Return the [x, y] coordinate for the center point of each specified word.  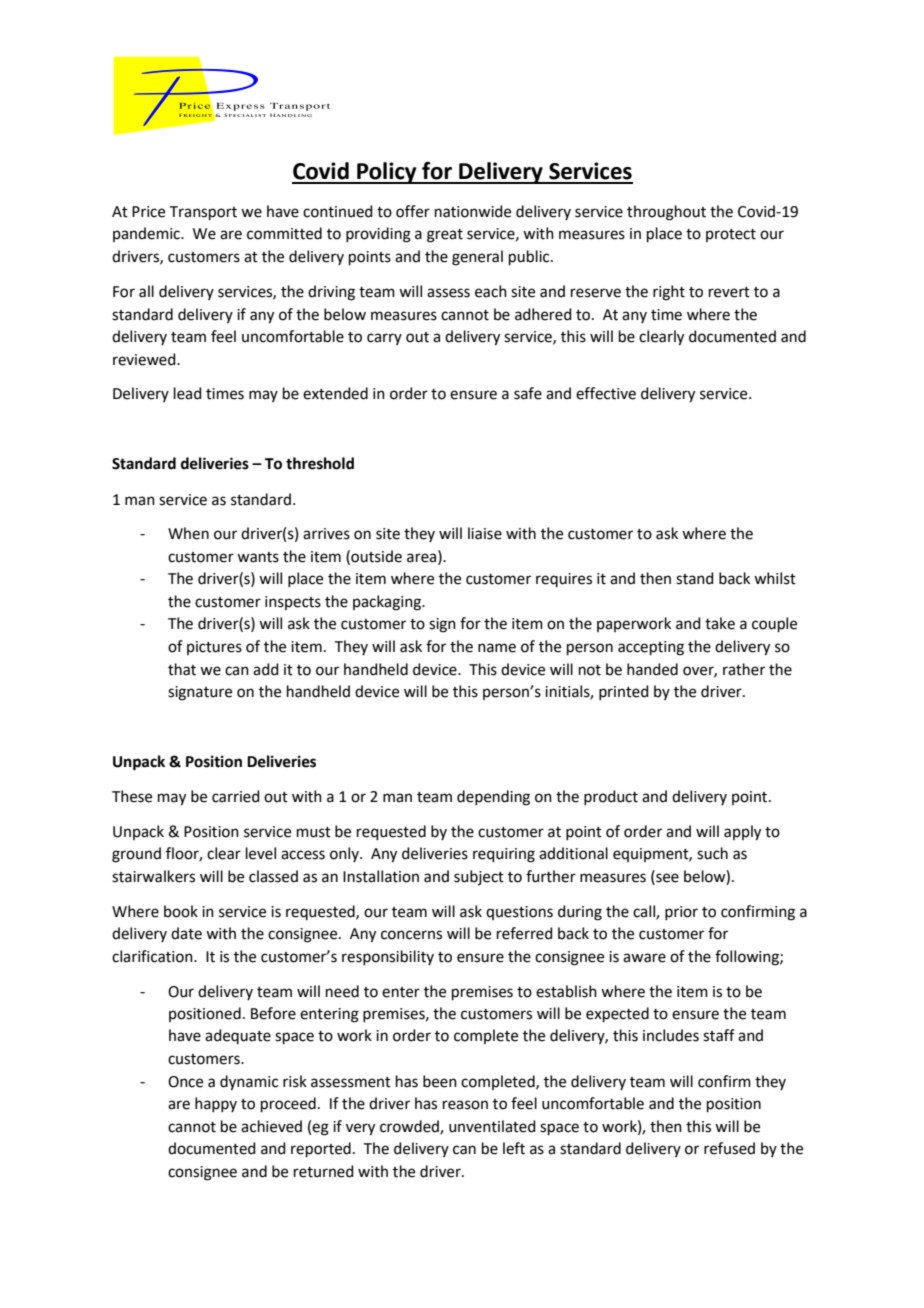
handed [652, 669]
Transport [203, 213]
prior [681, 913]
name [497, 648]
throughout [666, 213]
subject [479, 877]
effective [606, 393]
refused [729, 1148]
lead [188, 393]
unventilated [492, 1126]
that [182, 669]
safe [528, 393]
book [181, 911]
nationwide [473, 211]
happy [216, 1104]
